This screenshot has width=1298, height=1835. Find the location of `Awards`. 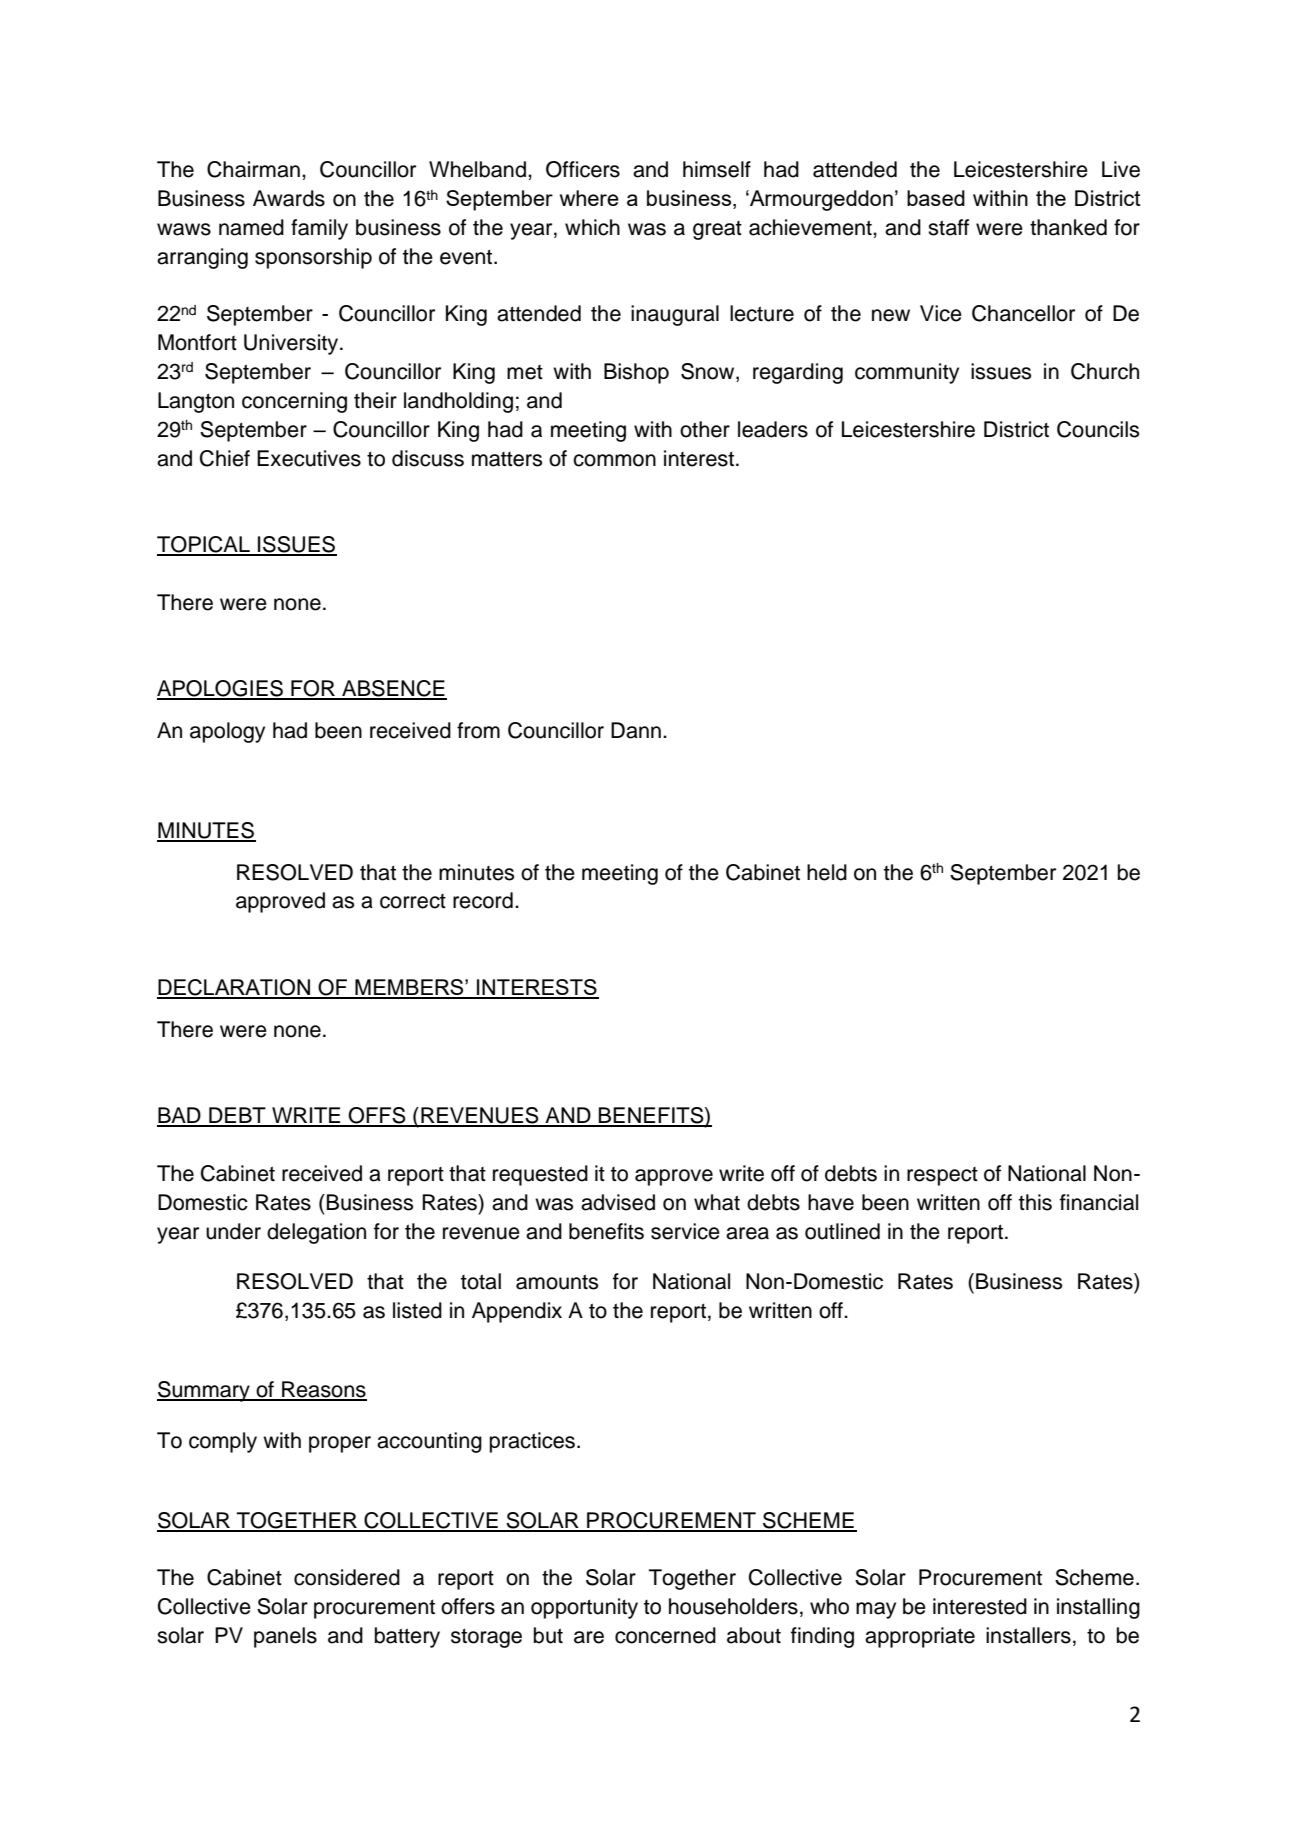

Awards is located at coordinates (289, 198).
